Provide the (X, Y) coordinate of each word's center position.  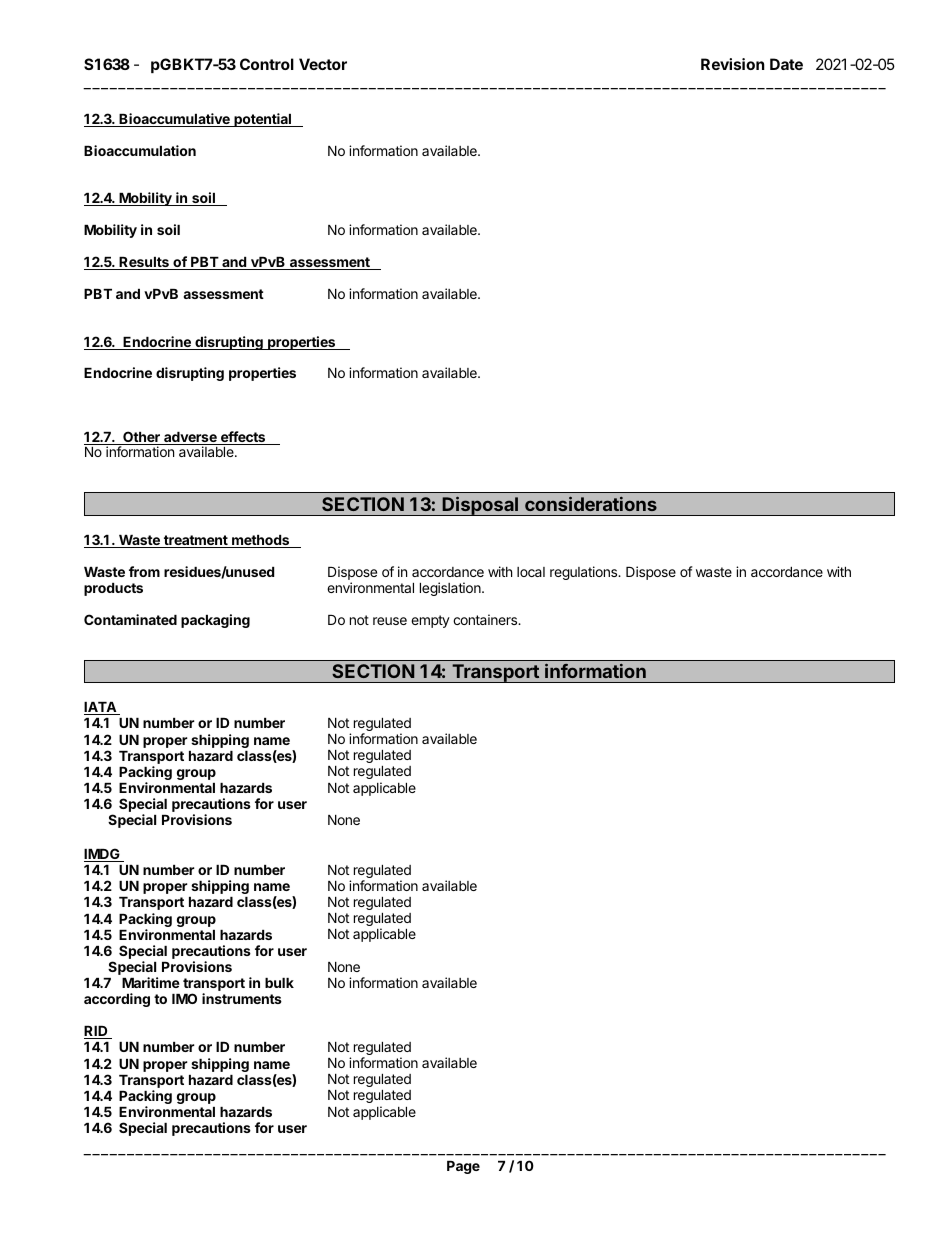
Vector (323, 64)
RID (97, 1032)
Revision (733, 64)
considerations (591, 504)
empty (430, 621)
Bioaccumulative (174, 120)
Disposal (481, 506)
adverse (190, 438)
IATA (101, 708)
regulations (585, 573)
